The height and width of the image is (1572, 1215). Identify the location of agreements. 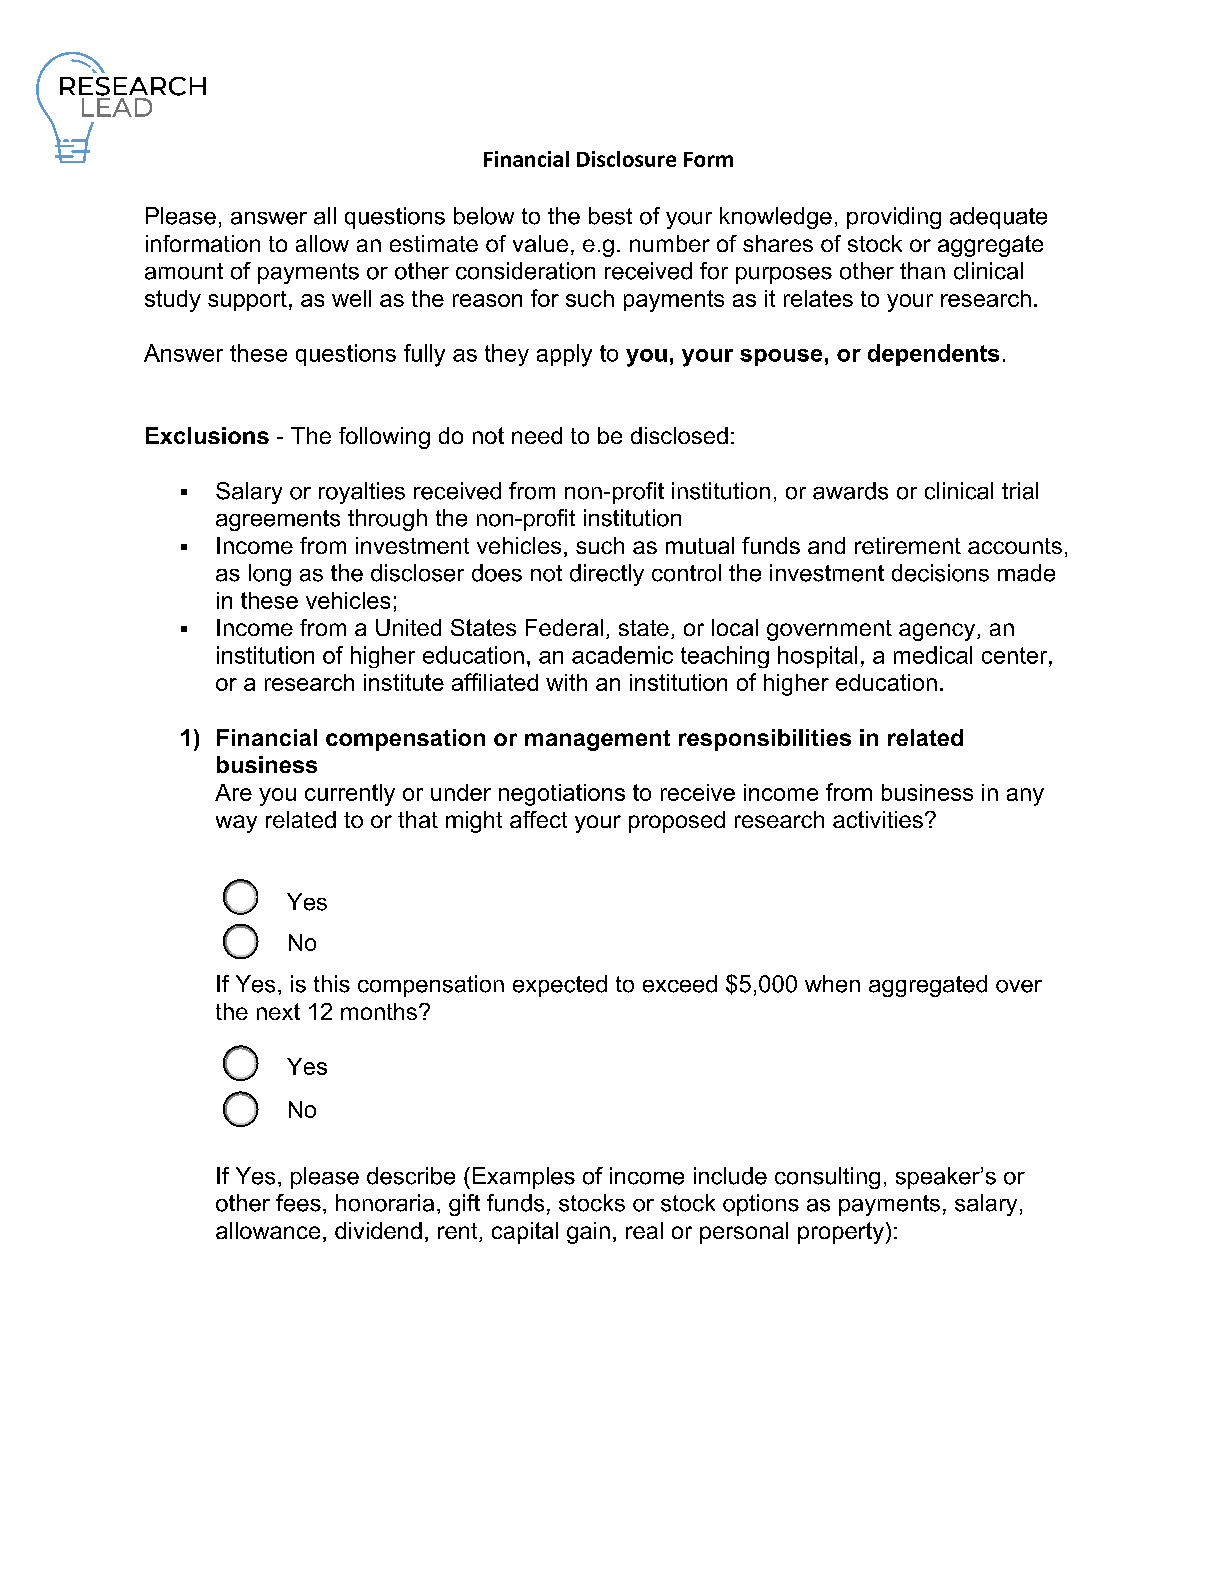
(278, 520).
